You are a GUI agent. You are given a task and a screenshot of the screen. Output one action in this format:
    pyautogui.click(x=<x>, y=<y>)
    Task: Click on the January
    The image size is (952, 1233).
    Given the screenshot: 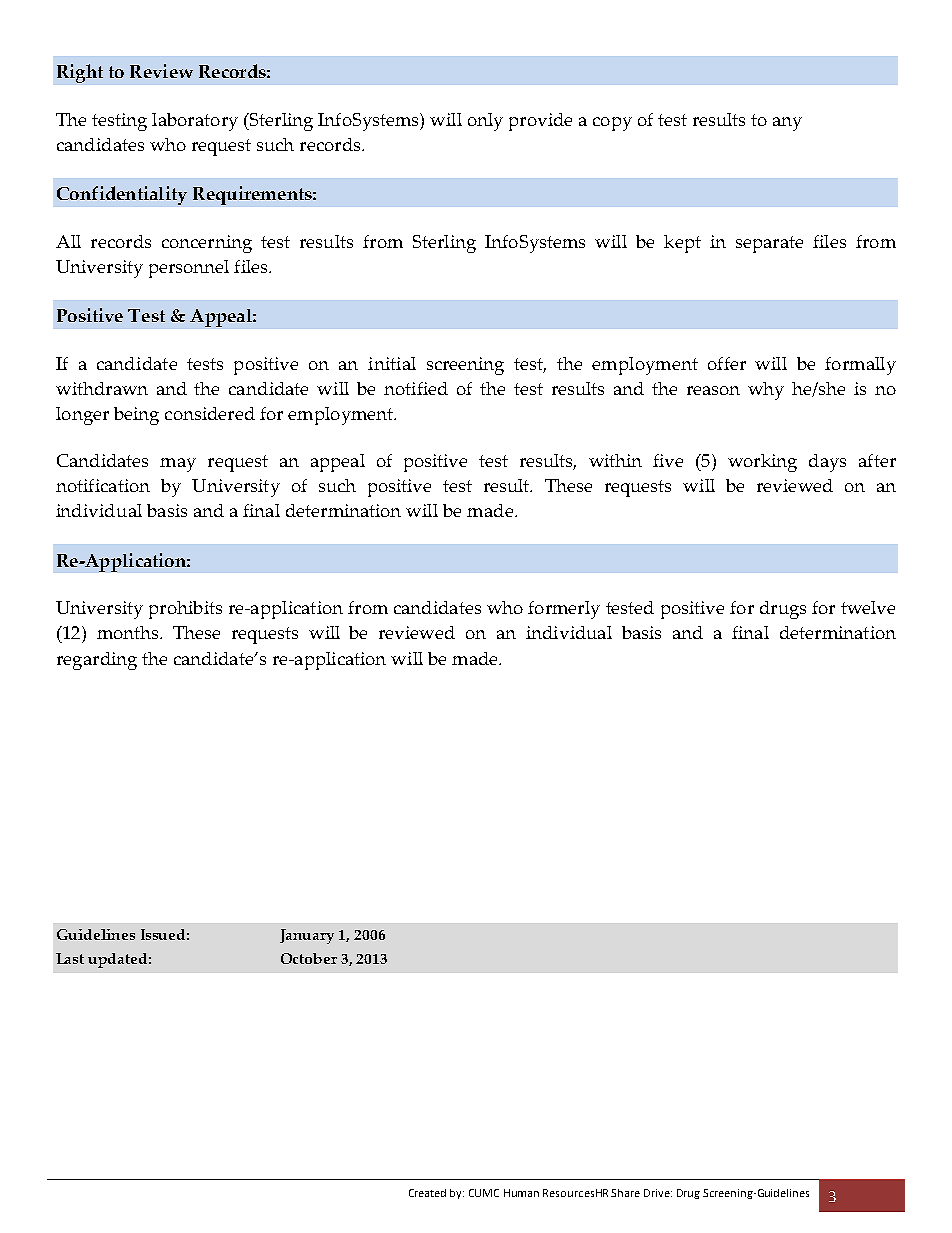 What is the action you would take?
    pyautogui.click(x=307, y=936)
